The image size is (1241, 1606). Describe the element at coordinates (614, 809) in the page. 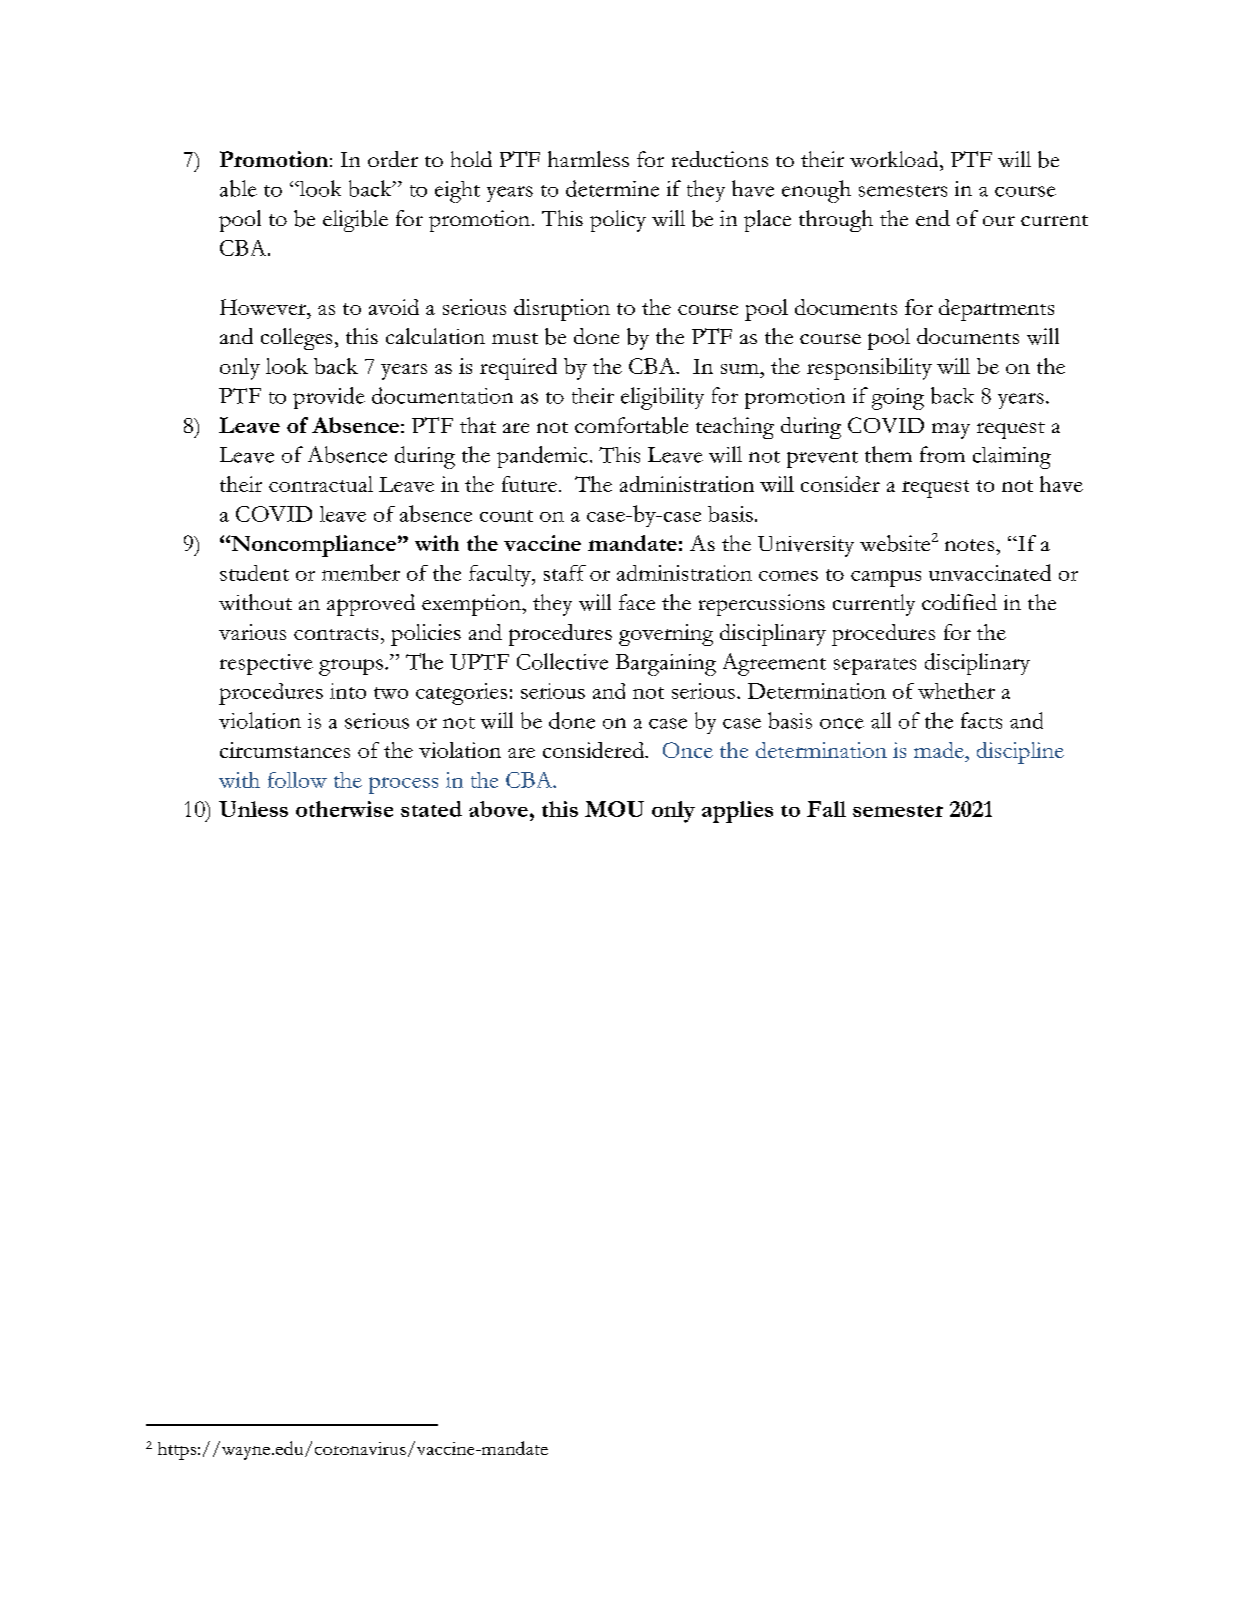

I see `MOU` at that location.
